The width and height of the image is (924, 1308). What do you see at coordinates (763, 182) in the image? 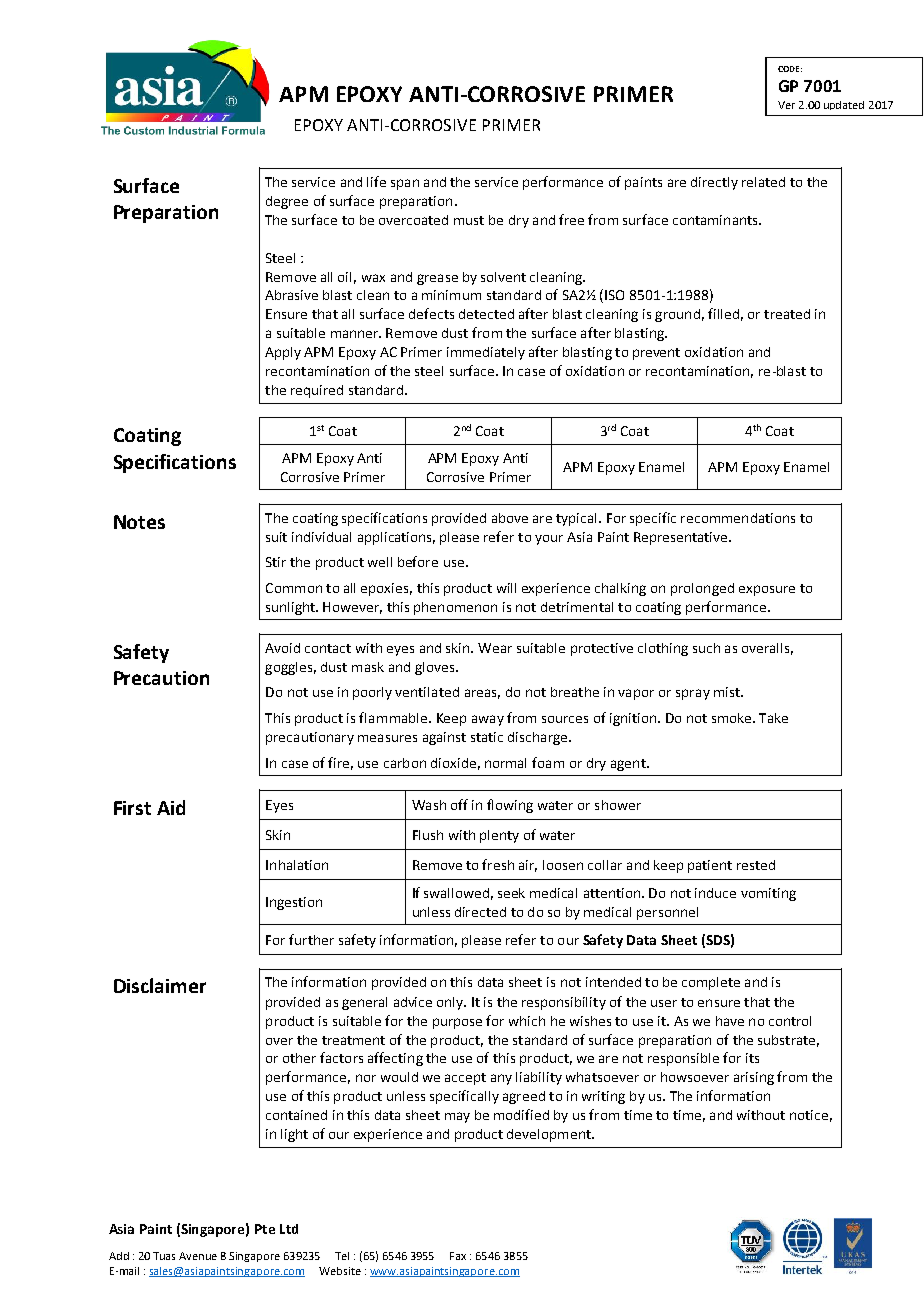
I see `related` at bounding box center [763, 182].
